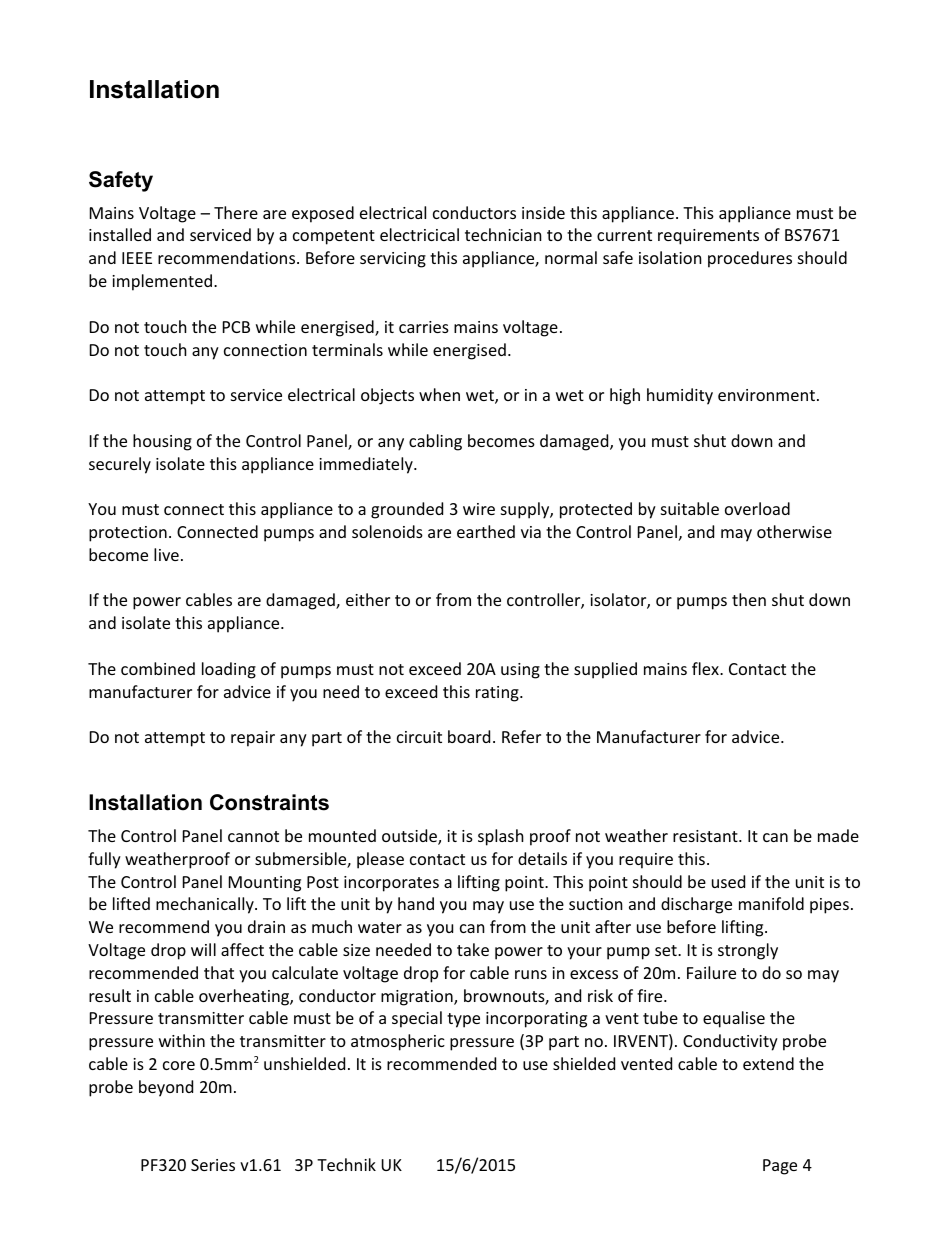  Describe the element at coordinates (794, 531) in the screenshot. I see `otherwise` at that location.
